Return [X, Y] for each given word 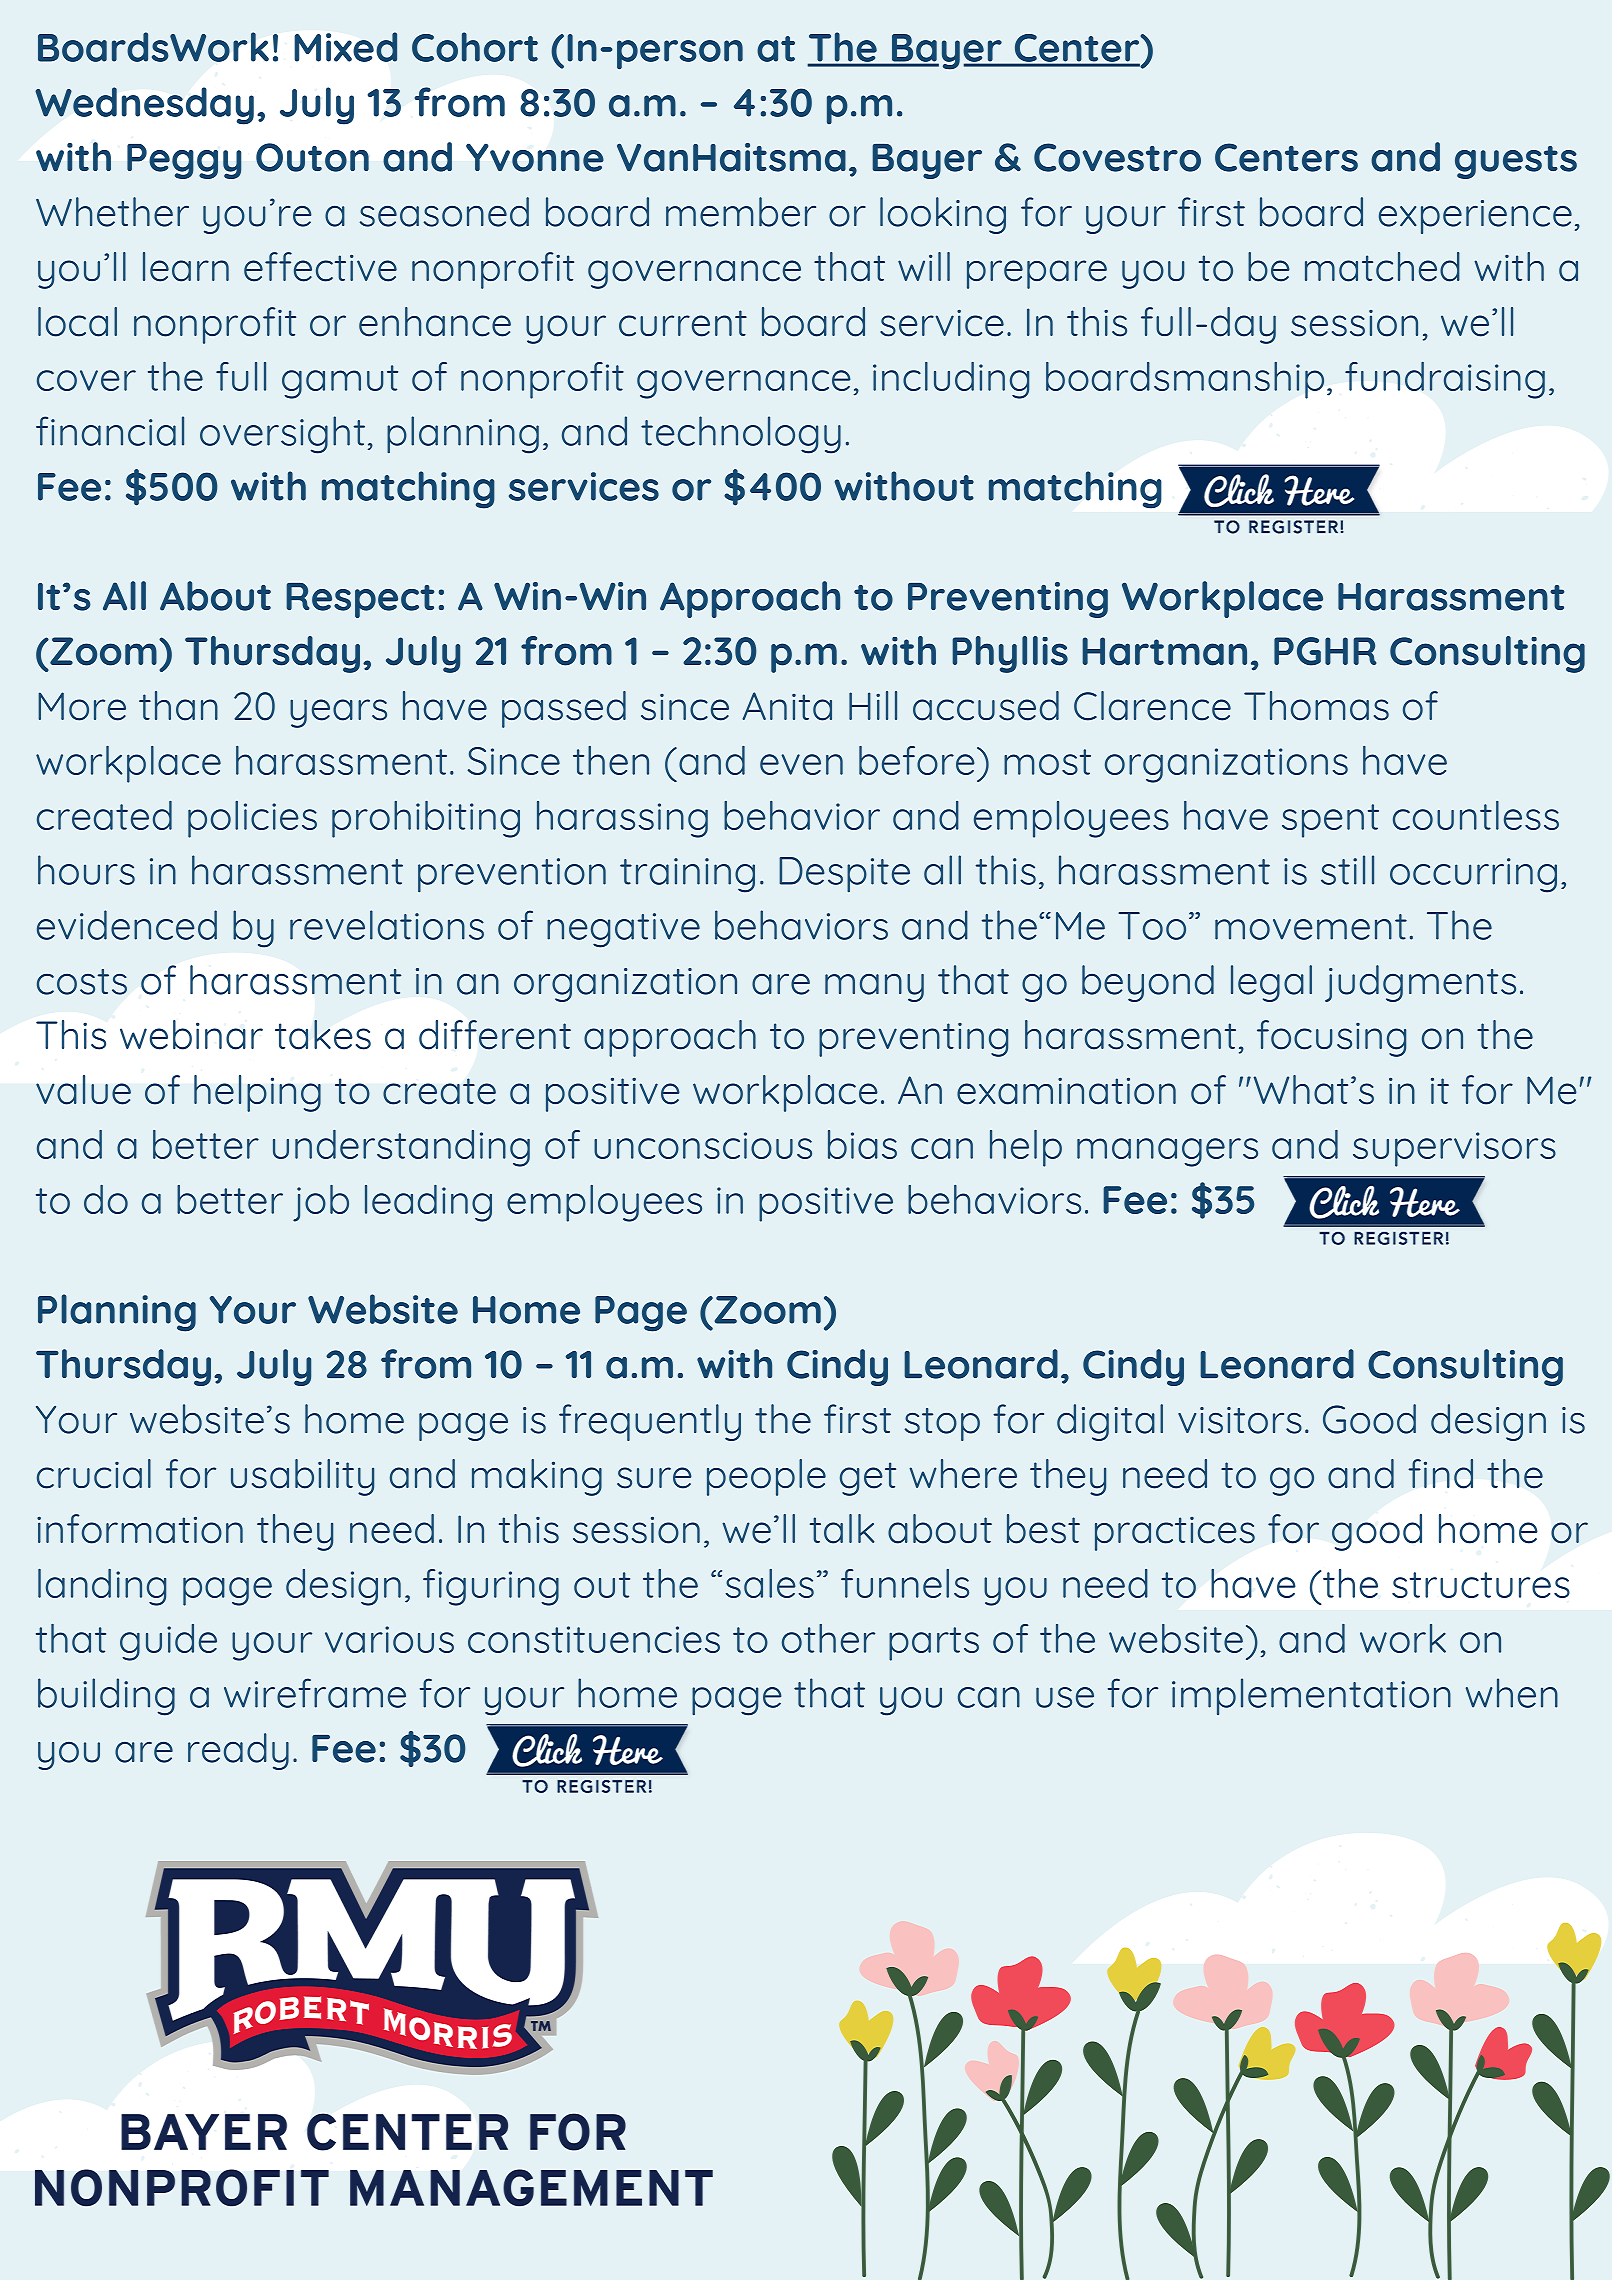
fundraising [1445, 380]
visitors [1240, 1420]
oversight [282, 435]
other [828, 1638]
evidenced [127, 925]
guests [1516, 162]
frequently [650, 1422]
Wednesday [144, 106]
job [321, 1203]
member [741, 212]
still [1347, 870]
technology [741, 435]
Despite [844, 874]
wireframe [315, 1693]
